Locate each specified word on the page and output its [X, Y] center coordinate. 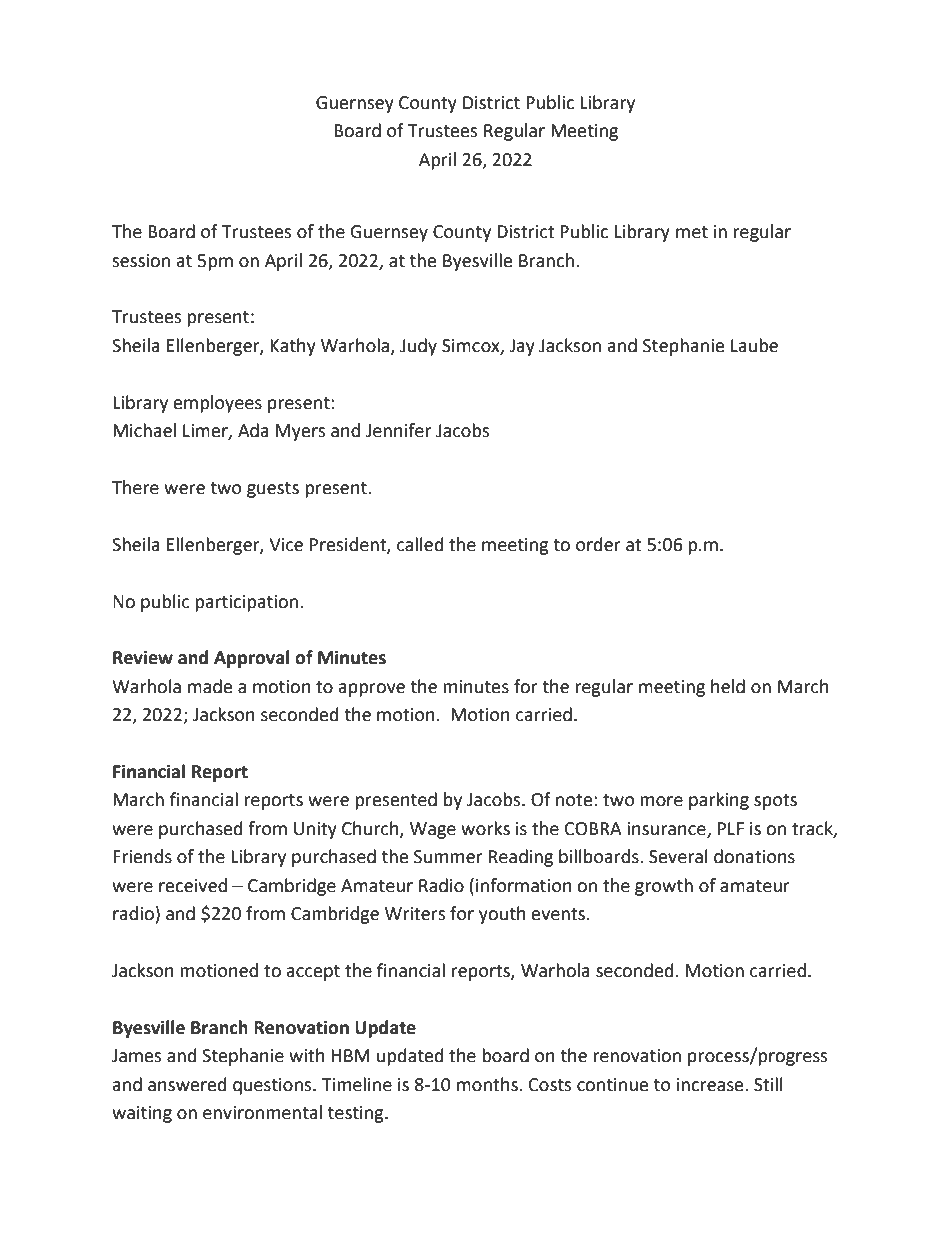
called [420, 544]
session [141, 261]
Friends [142, 856]
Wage [433, 830]
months [488, 1084]
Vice [286, 545]
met [692, 232]
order [598, 544]
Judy [418, 347]
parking [719, 801]
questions [273, 1086]
